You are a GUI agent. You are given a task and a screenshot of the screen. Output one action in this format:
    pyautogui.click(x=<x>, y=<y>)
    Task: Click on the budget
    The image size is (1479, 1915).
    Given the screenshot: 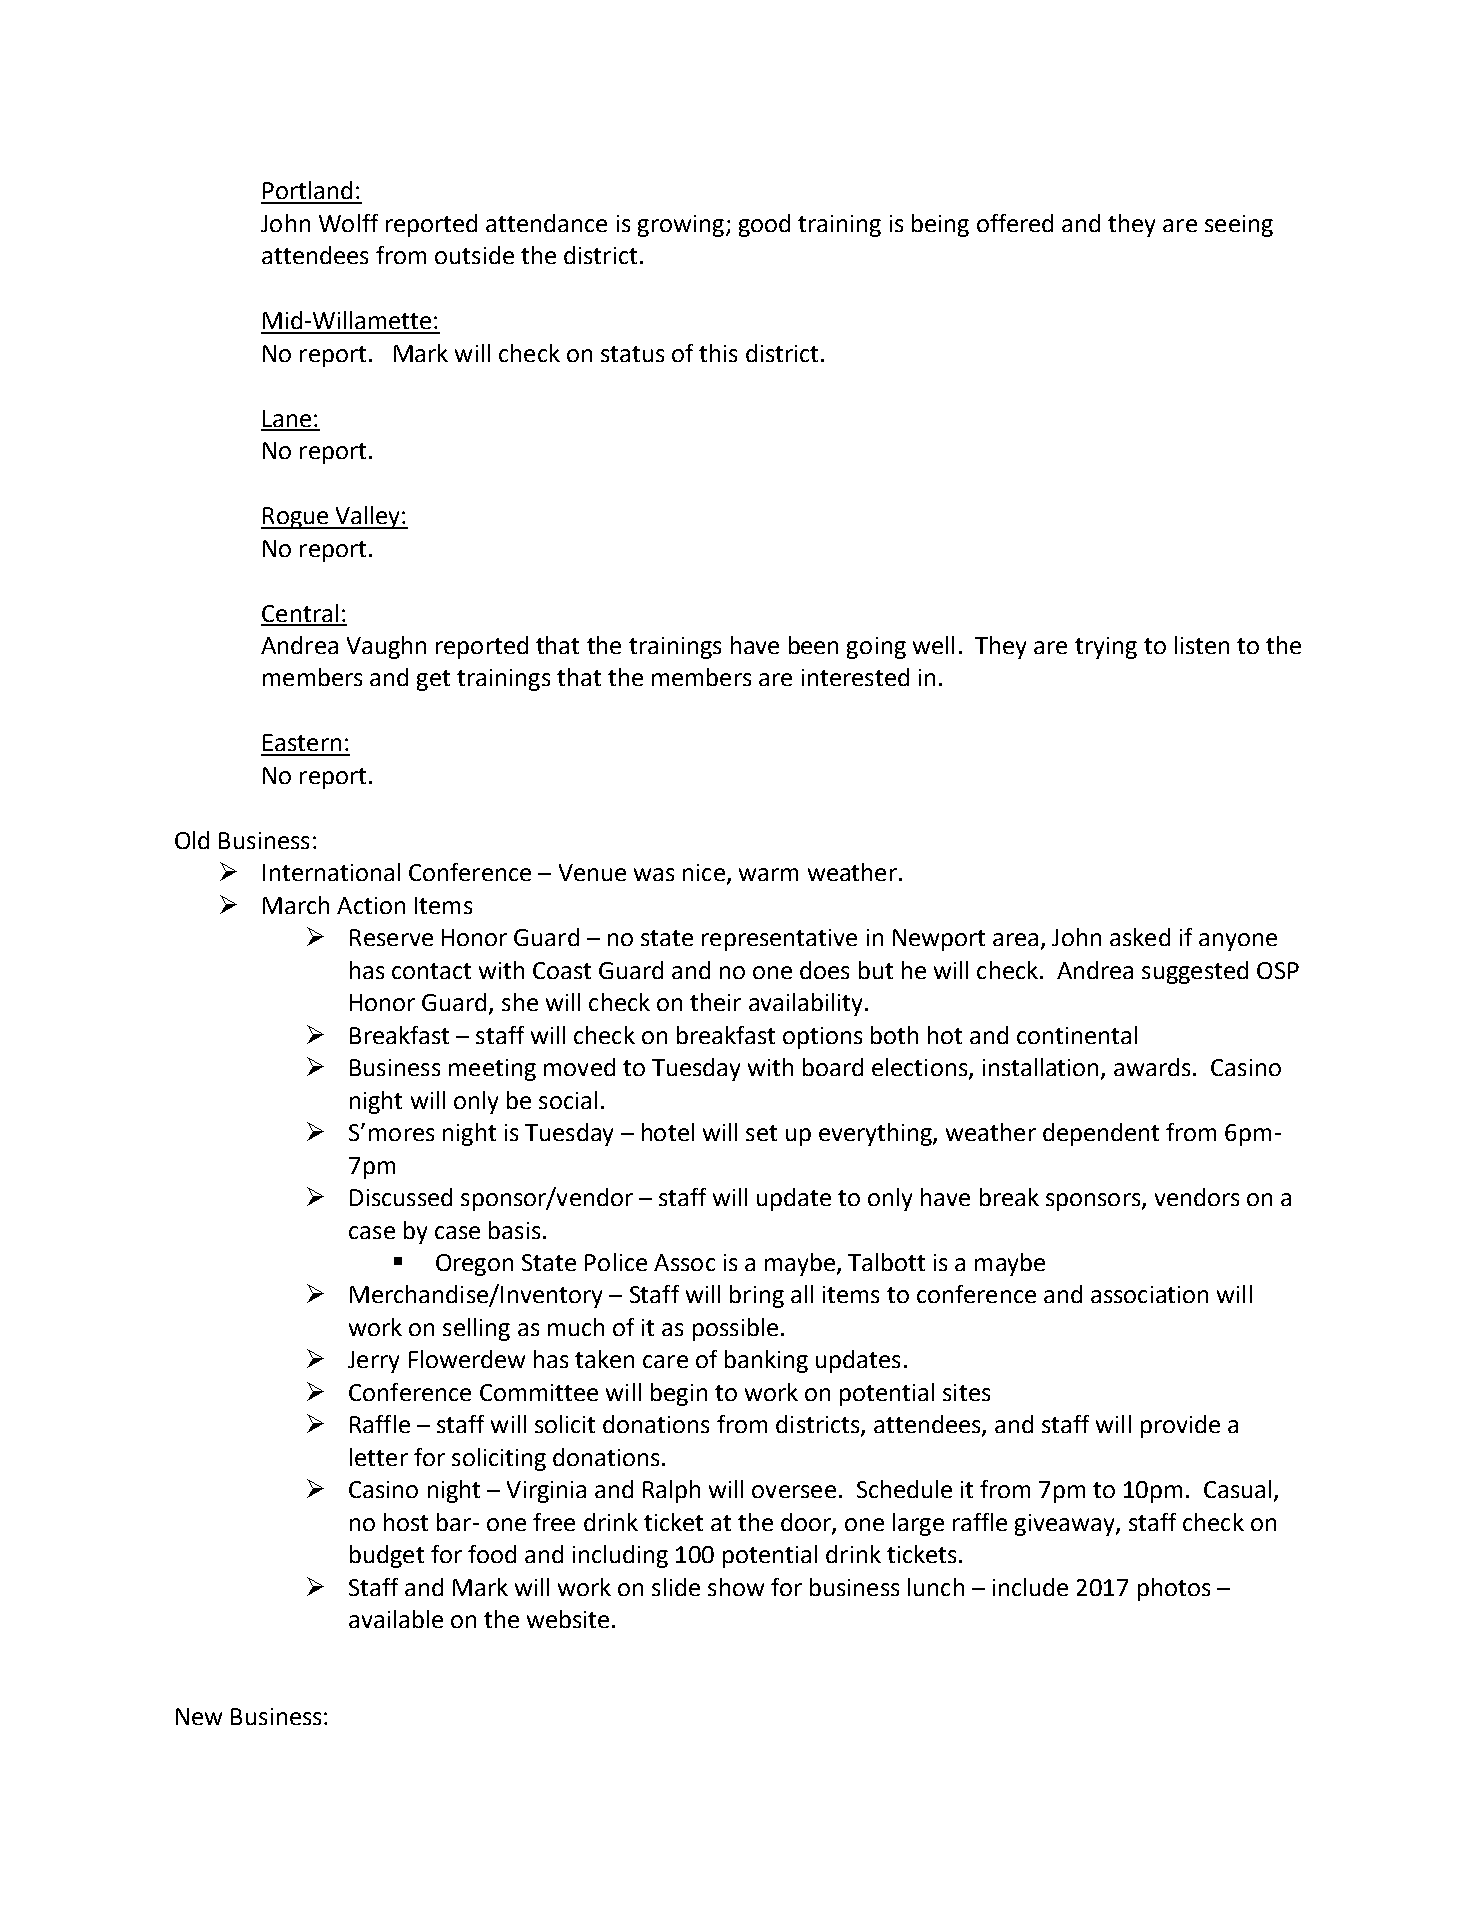 What is the action you would take?
    pyautogui.click(x=387, y=1556)
